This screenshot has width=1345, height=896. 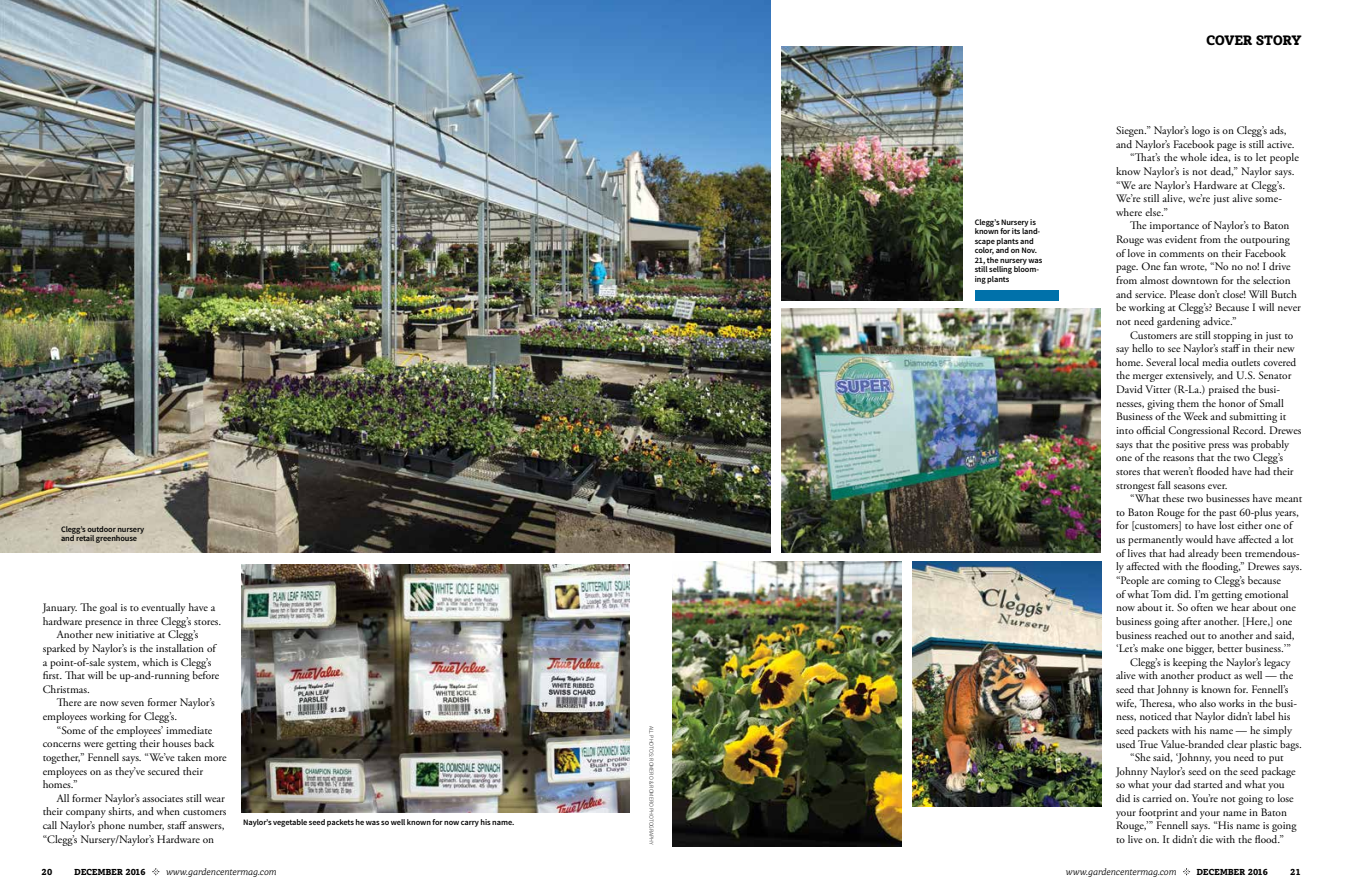 What do you see at coordinates (1193, 157) in the screenshot?
I see `whole` at bounding box center [1193, 157].
